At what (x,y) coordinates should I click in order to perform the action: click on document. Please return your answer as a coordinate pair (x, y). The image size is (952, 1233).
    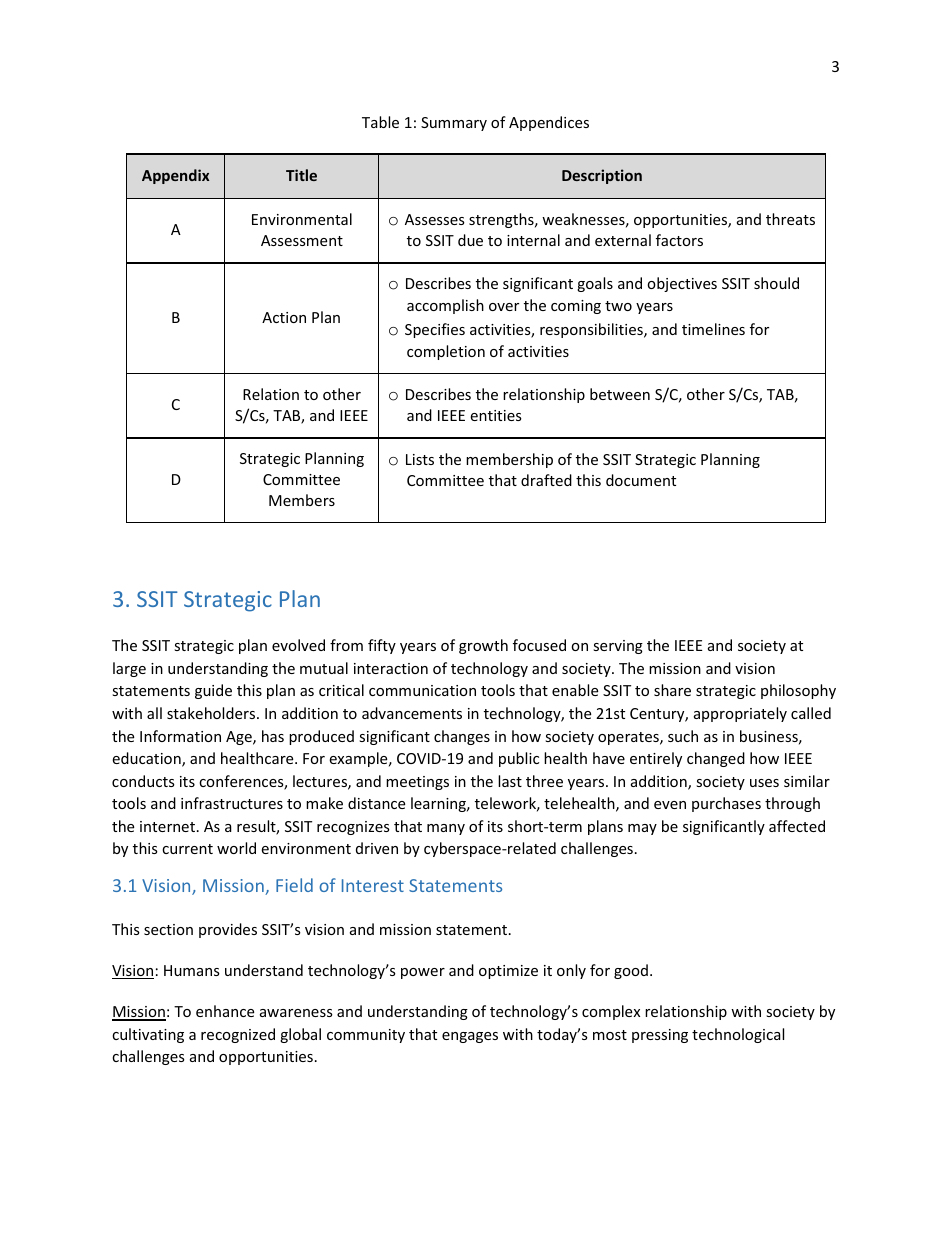
    Looking at the image, I should click on (641, 480).
